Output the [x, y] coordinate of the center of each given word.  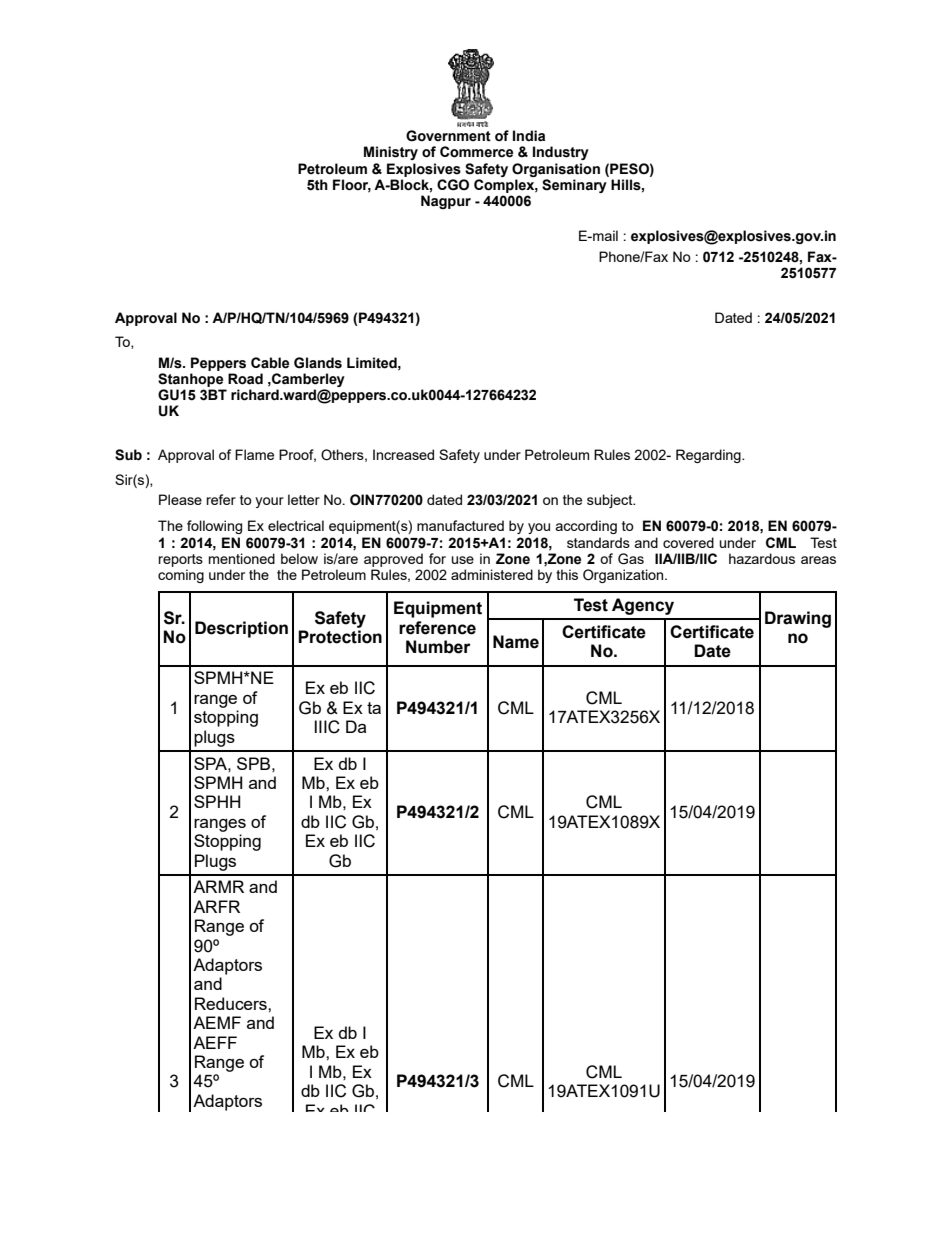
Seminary [574, 186]
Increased [403, 454]
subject [611, 501]
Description [241, 629]
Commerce [476, 152]
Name [516, 642]
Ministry [391, 153]
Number [438, 647]
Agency [643, 606]
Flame [254, 454]
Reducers [232, 1003]
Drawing [798, 619]
